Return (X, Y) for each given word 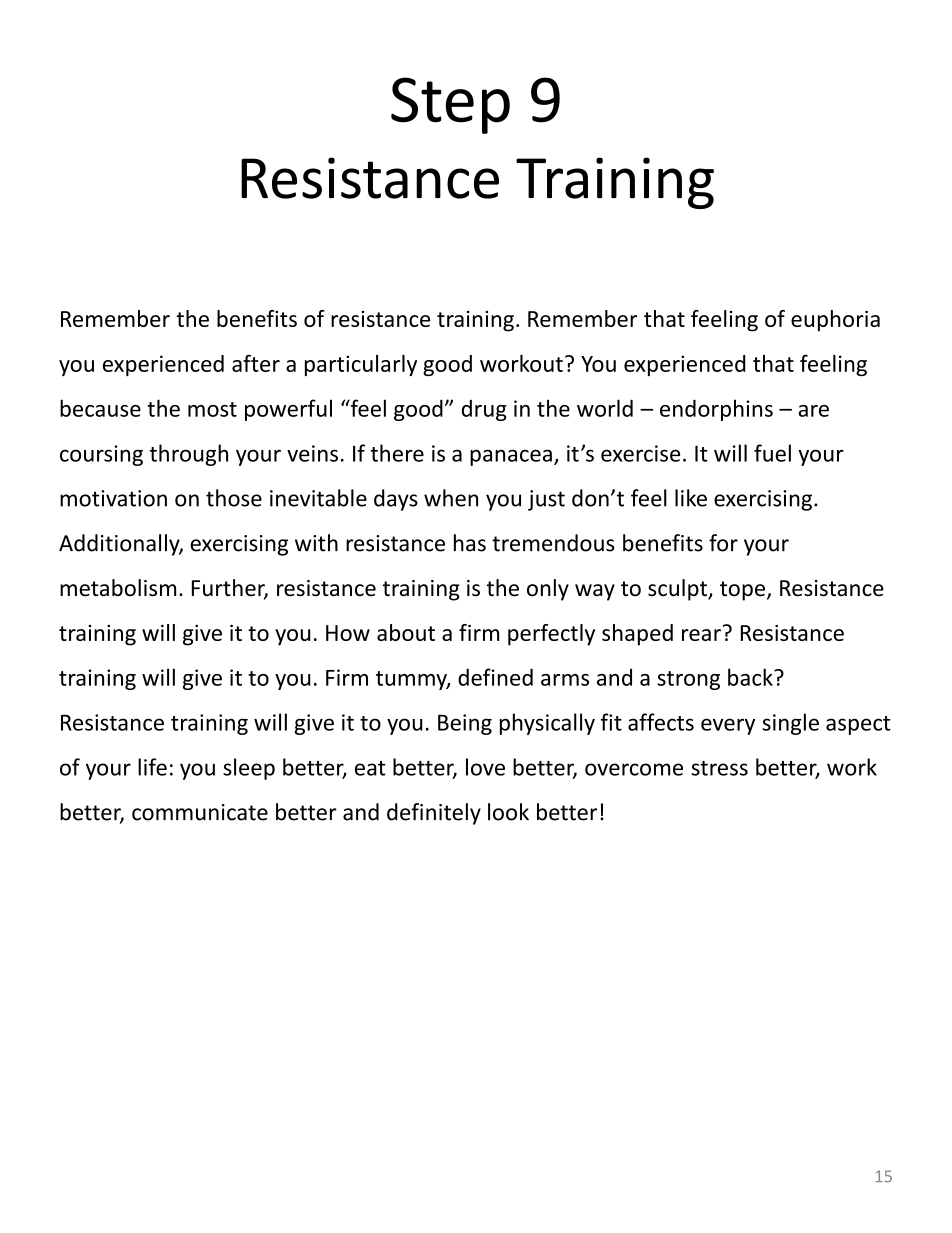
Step (450, 105)
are (813, 411)
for (723, 543)
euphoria (835, 321)
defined (495, 677)
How (348, 633)
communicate (200, 812)
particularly (361, 365)
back (751, 677)
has (470, 543)
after (256, 363)
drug (484, 410)
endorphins (716, 410)
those (234, 498)
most (212, 409)
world (605, 408)
